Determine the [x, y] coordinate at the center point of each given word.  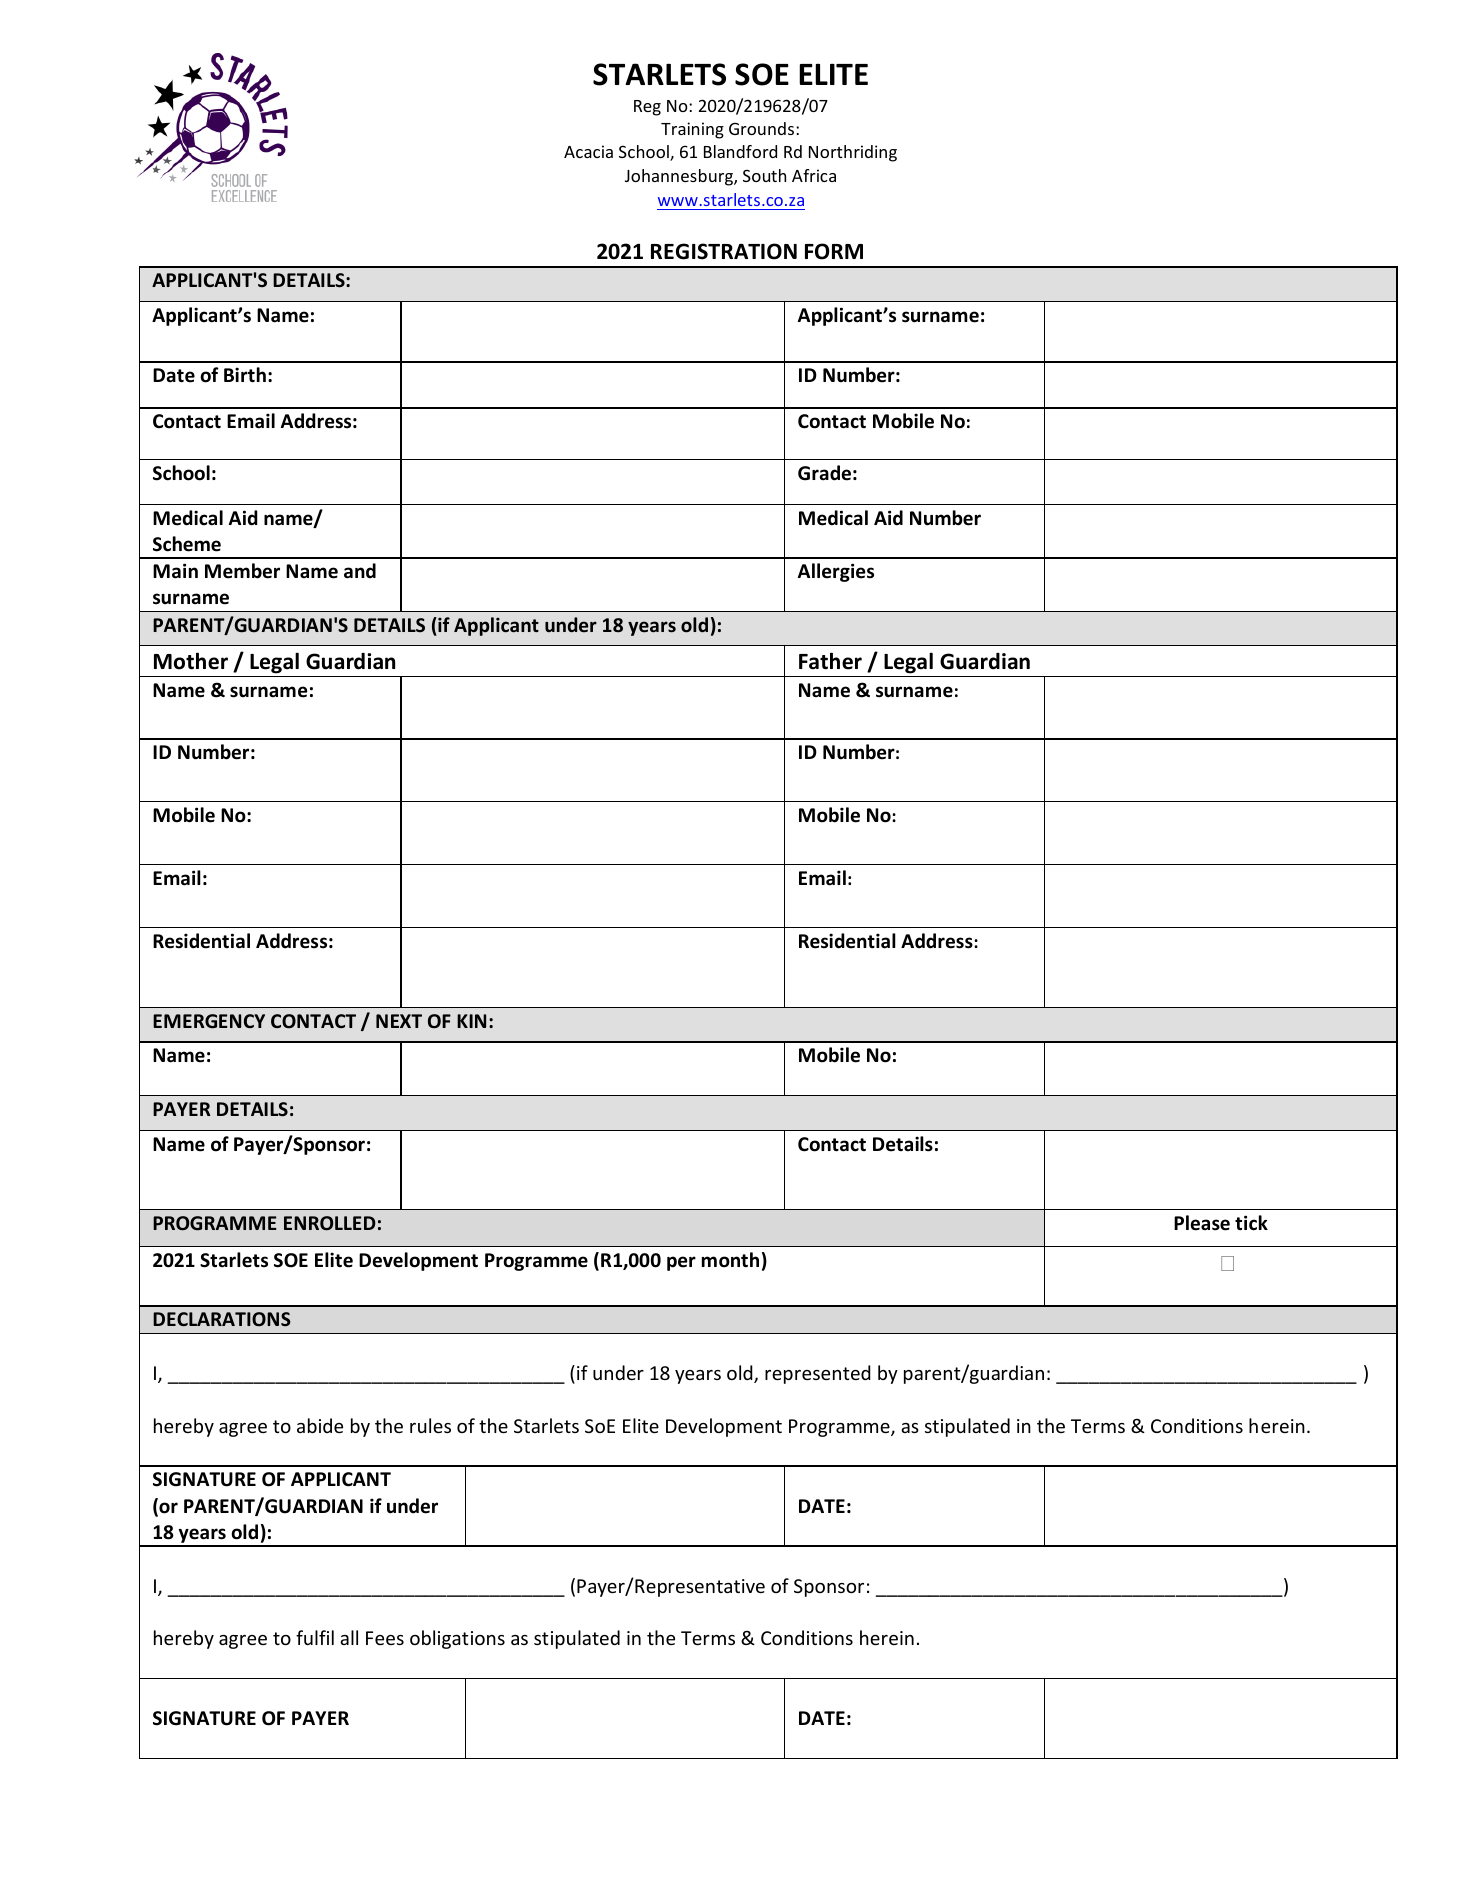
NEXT [399, 1021]
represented [818, 1374]
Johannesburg [680, 177]
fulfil [315, 1637]
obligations [457, 1639]
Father [830, 661]
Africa [814, 175]
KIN [471, 1021]
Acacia [588, 151]
